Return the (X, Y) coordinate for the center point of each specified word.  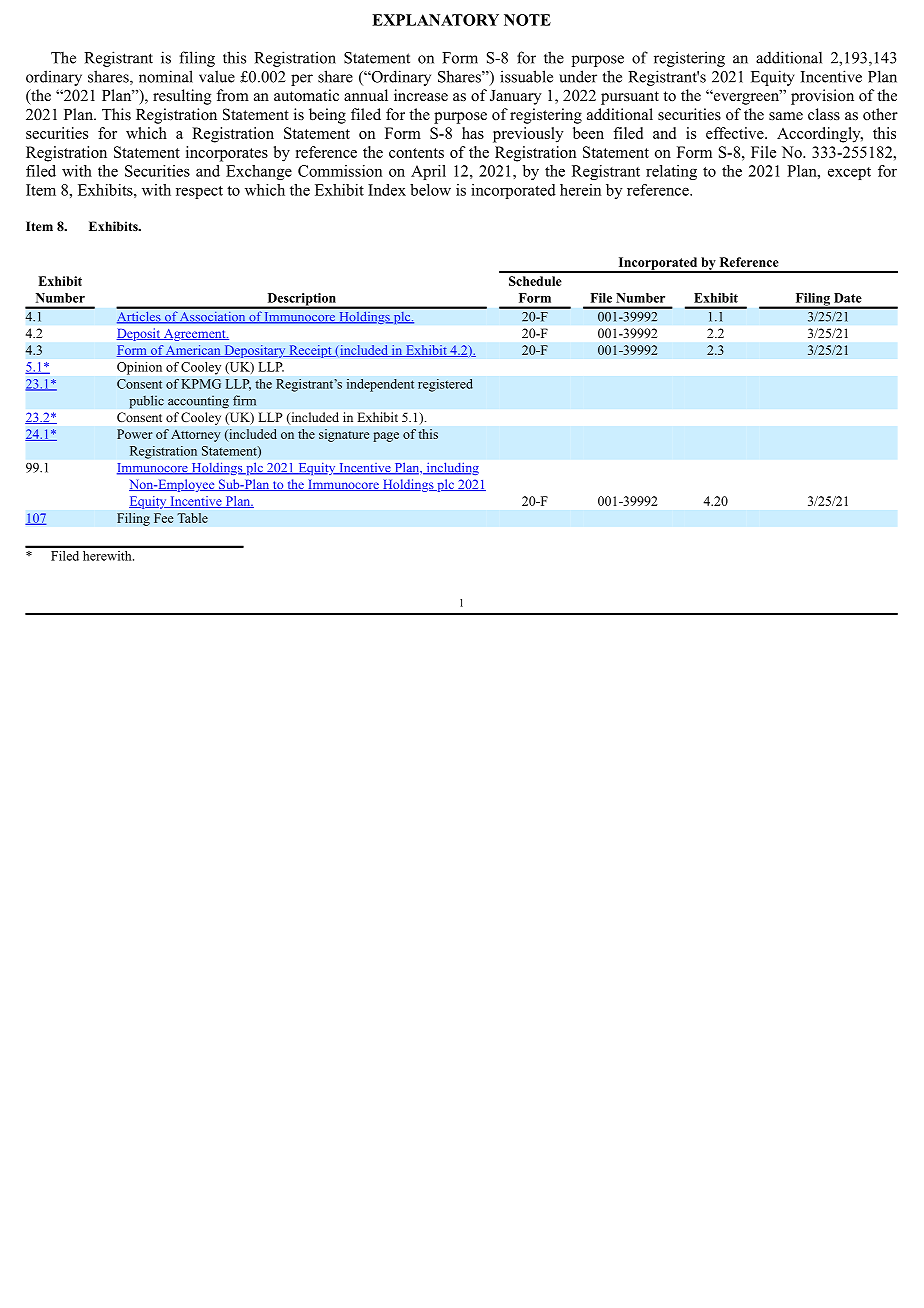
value (217, 76)
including (451, 469)
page (386, 437)
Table (192, 518)
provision (822, 97)
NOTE (527, 20)
